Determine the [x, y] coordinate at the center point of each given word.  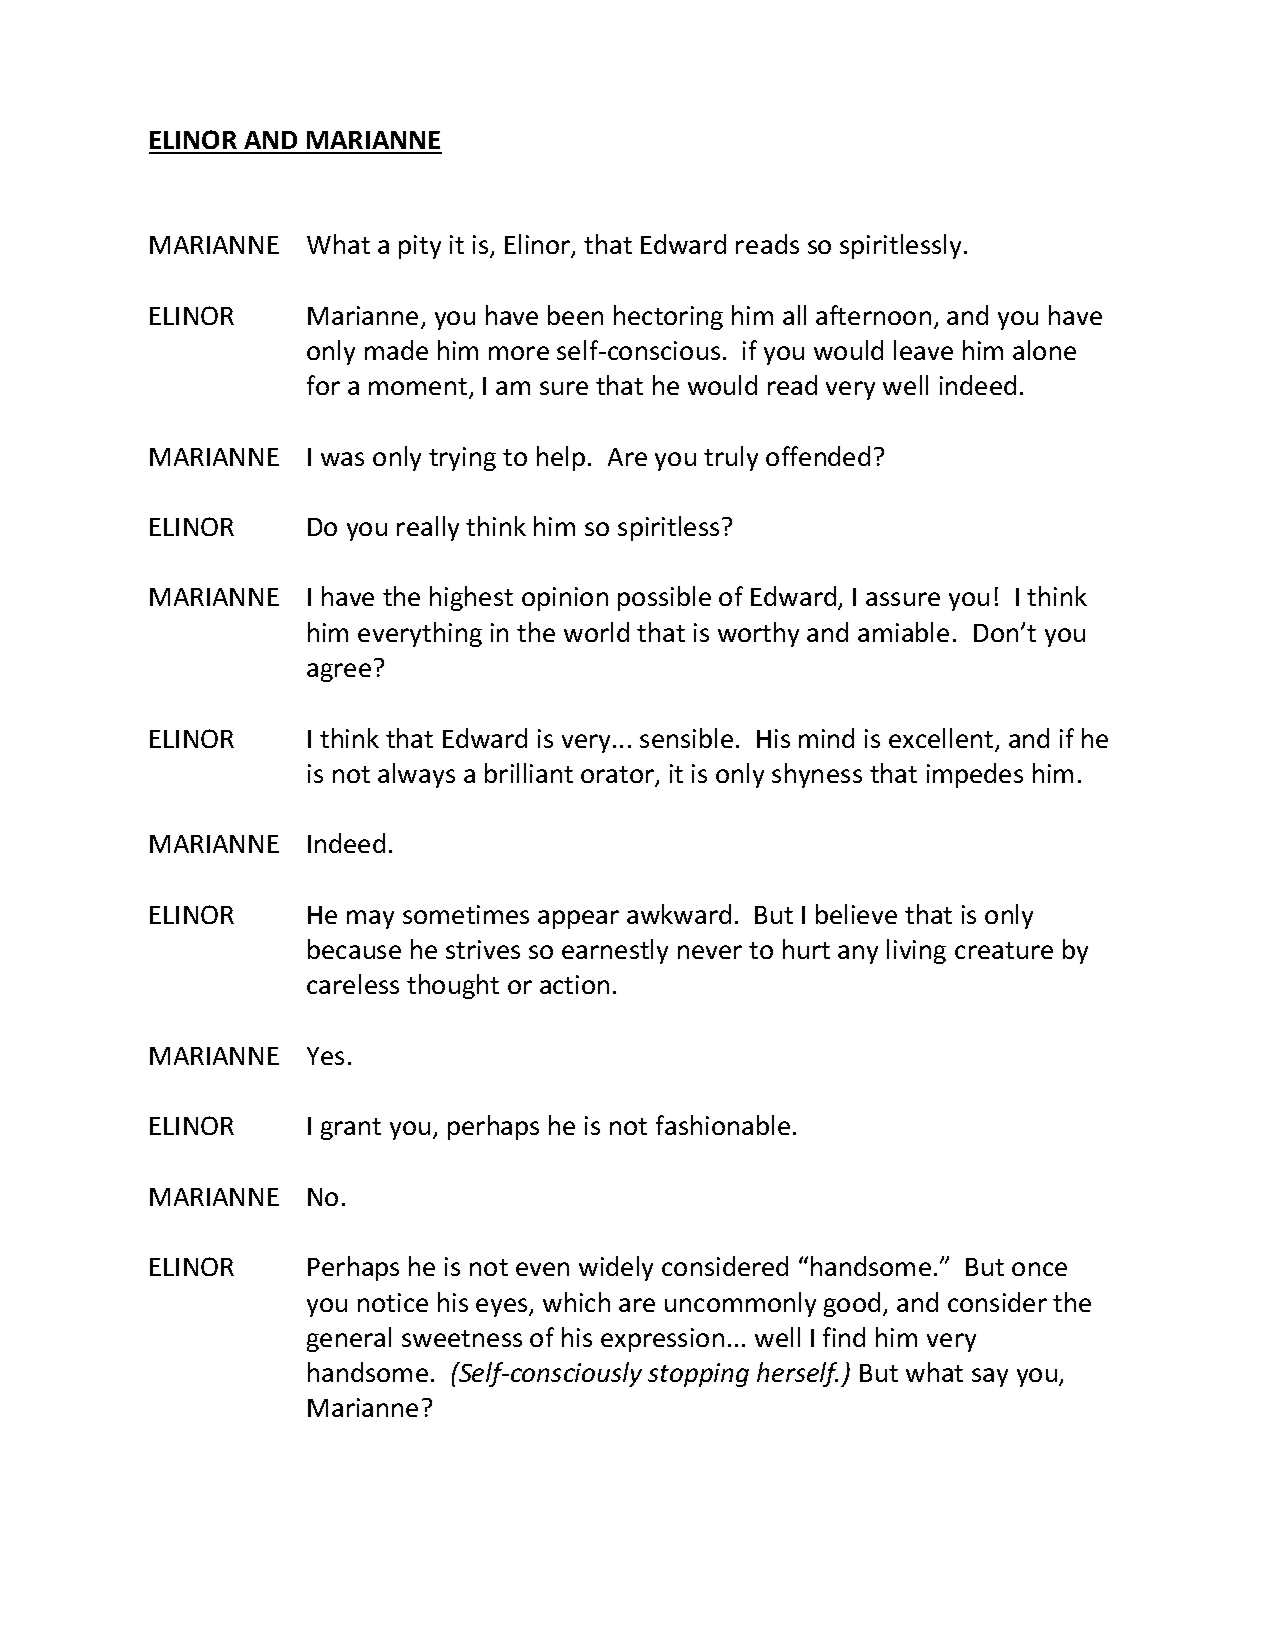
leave [923, 350]
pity [420, 247]
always [416, 775]
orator [618, 776]
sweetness [462, 1338]
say [990, 1377]
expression [662, 1340]
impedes [975, 775]
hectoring [668, 317]
